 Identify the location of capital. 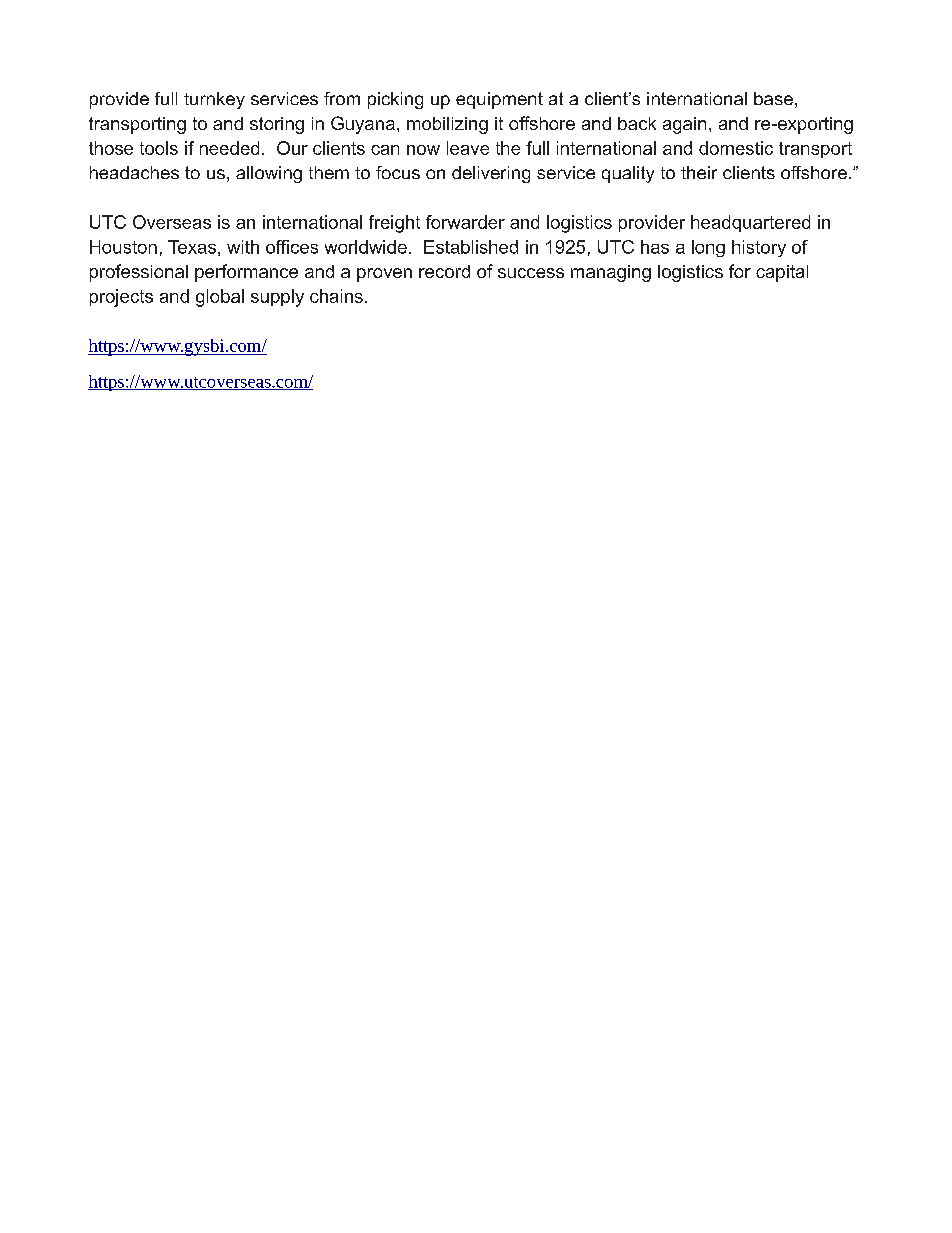
(782, 273).
